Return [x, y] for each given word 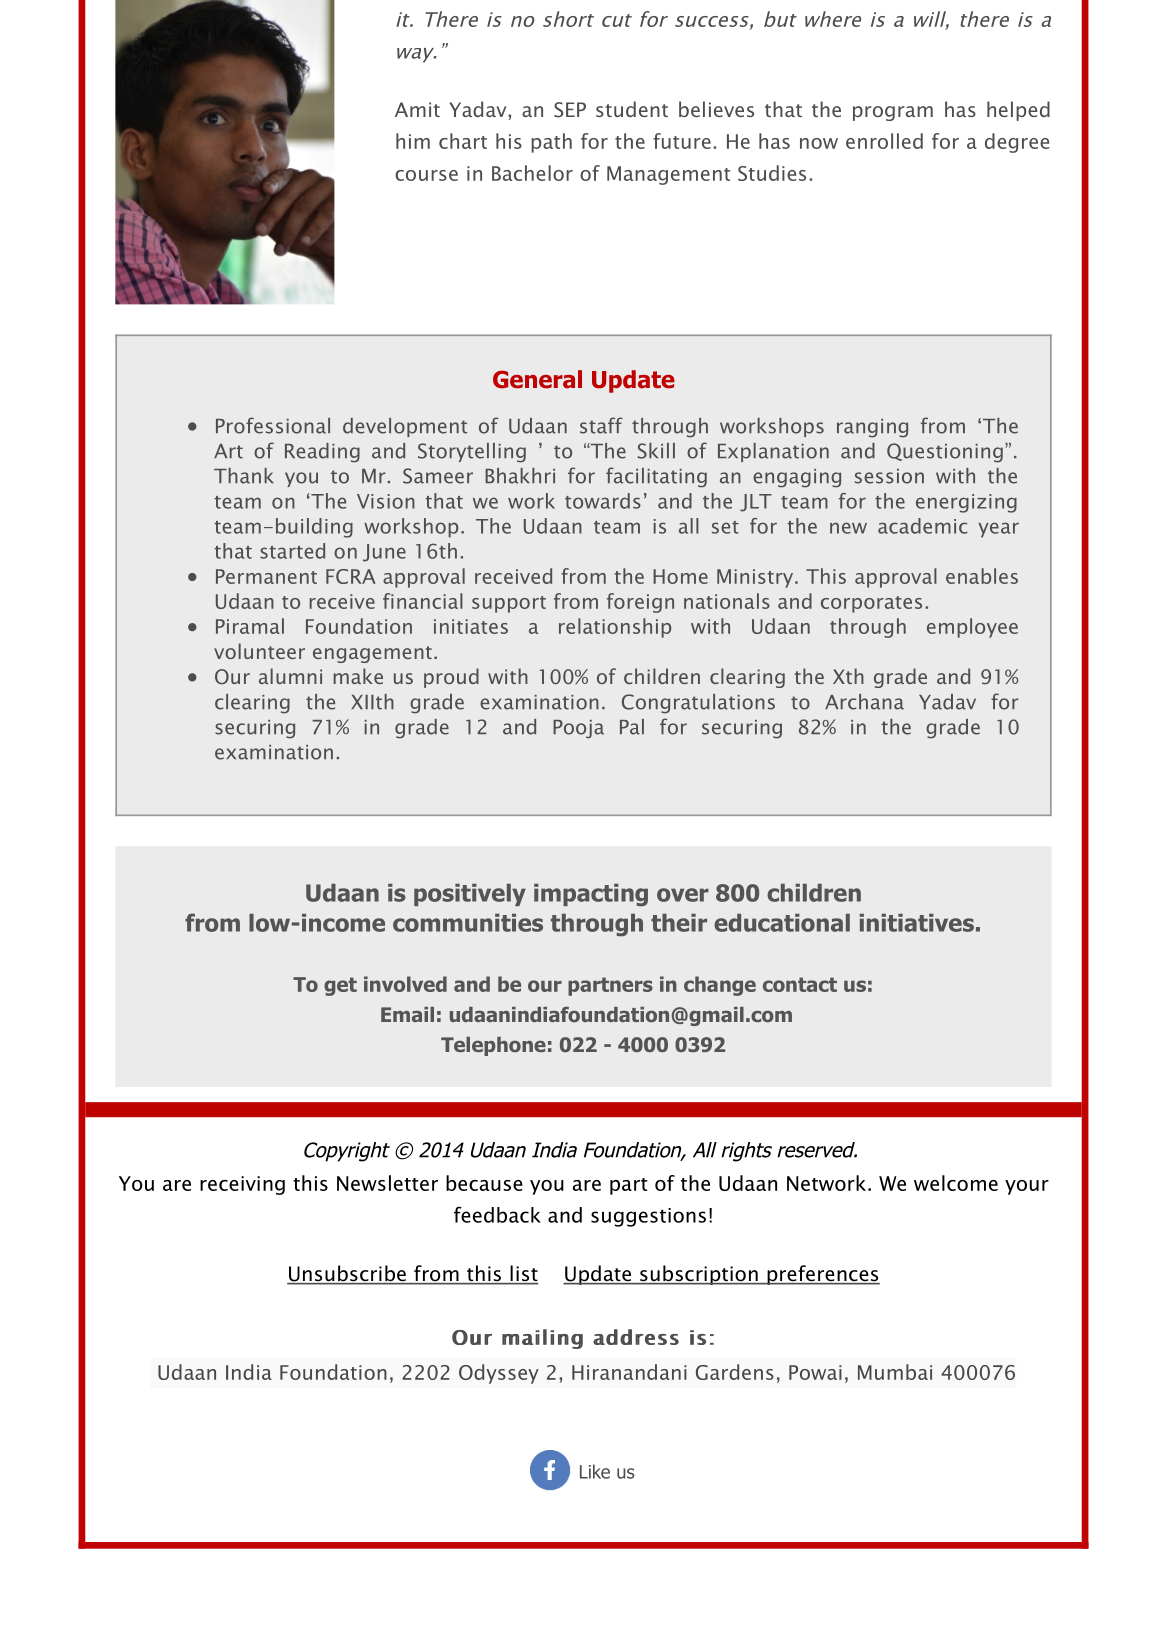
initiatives [916, 923]
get [340, 986]
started [292, 551]
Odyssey [499, 1374]
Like [595, 1471]
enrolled [884, 141]
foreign [640, 603]
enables [982, 576]
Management [668, 175]
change [720, 986]
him [413, 141]
